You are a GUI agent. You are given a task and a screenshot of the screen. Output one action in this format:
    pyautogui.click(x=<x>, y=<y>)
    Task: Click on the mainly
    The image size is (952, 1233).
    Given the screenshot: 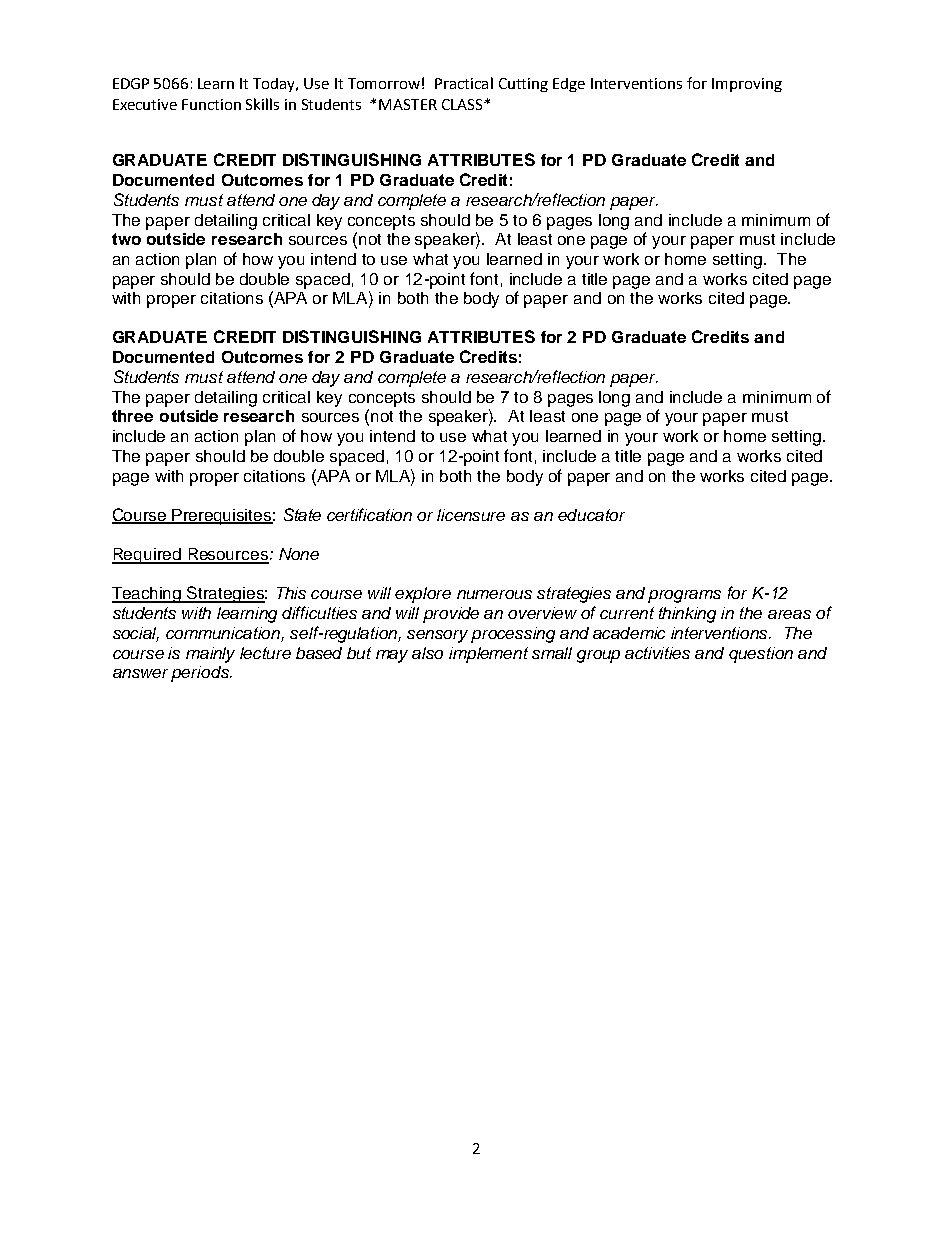 What is the action you would take?
    pyautogui.click(x=210, y=655)
